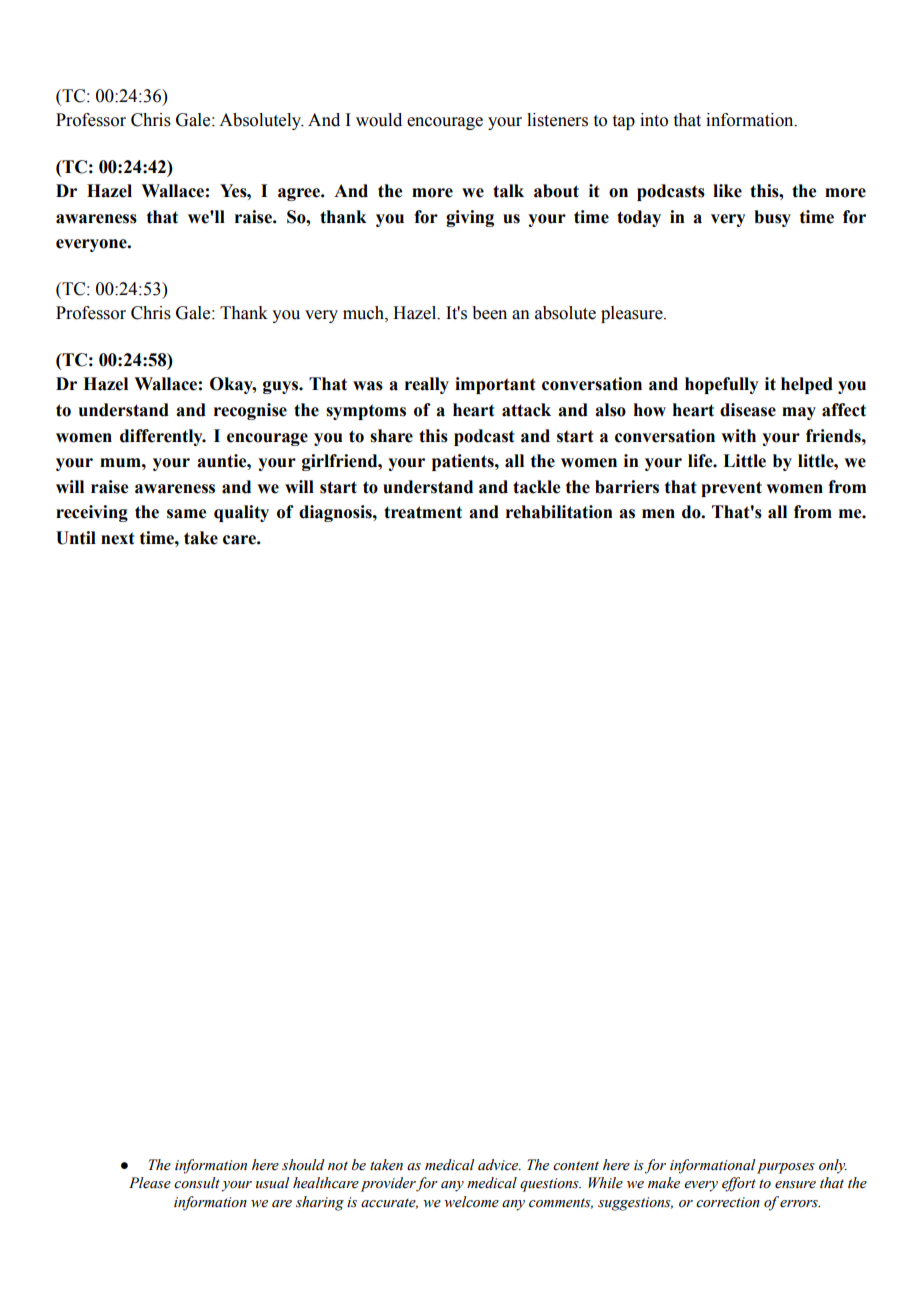 The height and width of the image is (1307, 924). I want to click on purposes, so click(786, 1168).
